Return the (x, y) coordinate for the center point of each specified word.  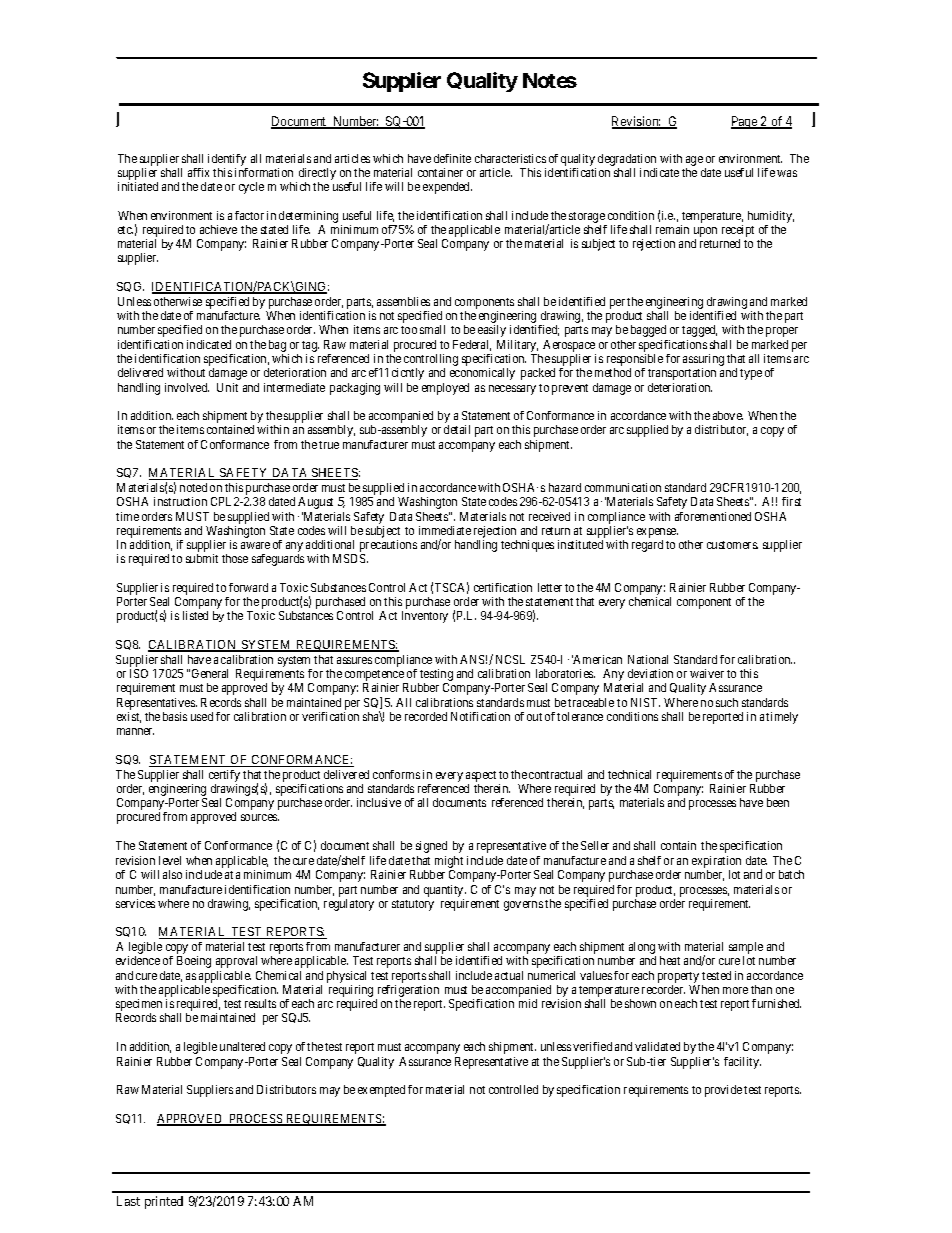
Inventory (425, 617)
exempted (381, 1091)
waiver (707, 673)
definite (452, 158)
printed (164, 1202)
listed (195, 615)
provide (723, 1091)
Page (745, 122)
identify (227, 160)
